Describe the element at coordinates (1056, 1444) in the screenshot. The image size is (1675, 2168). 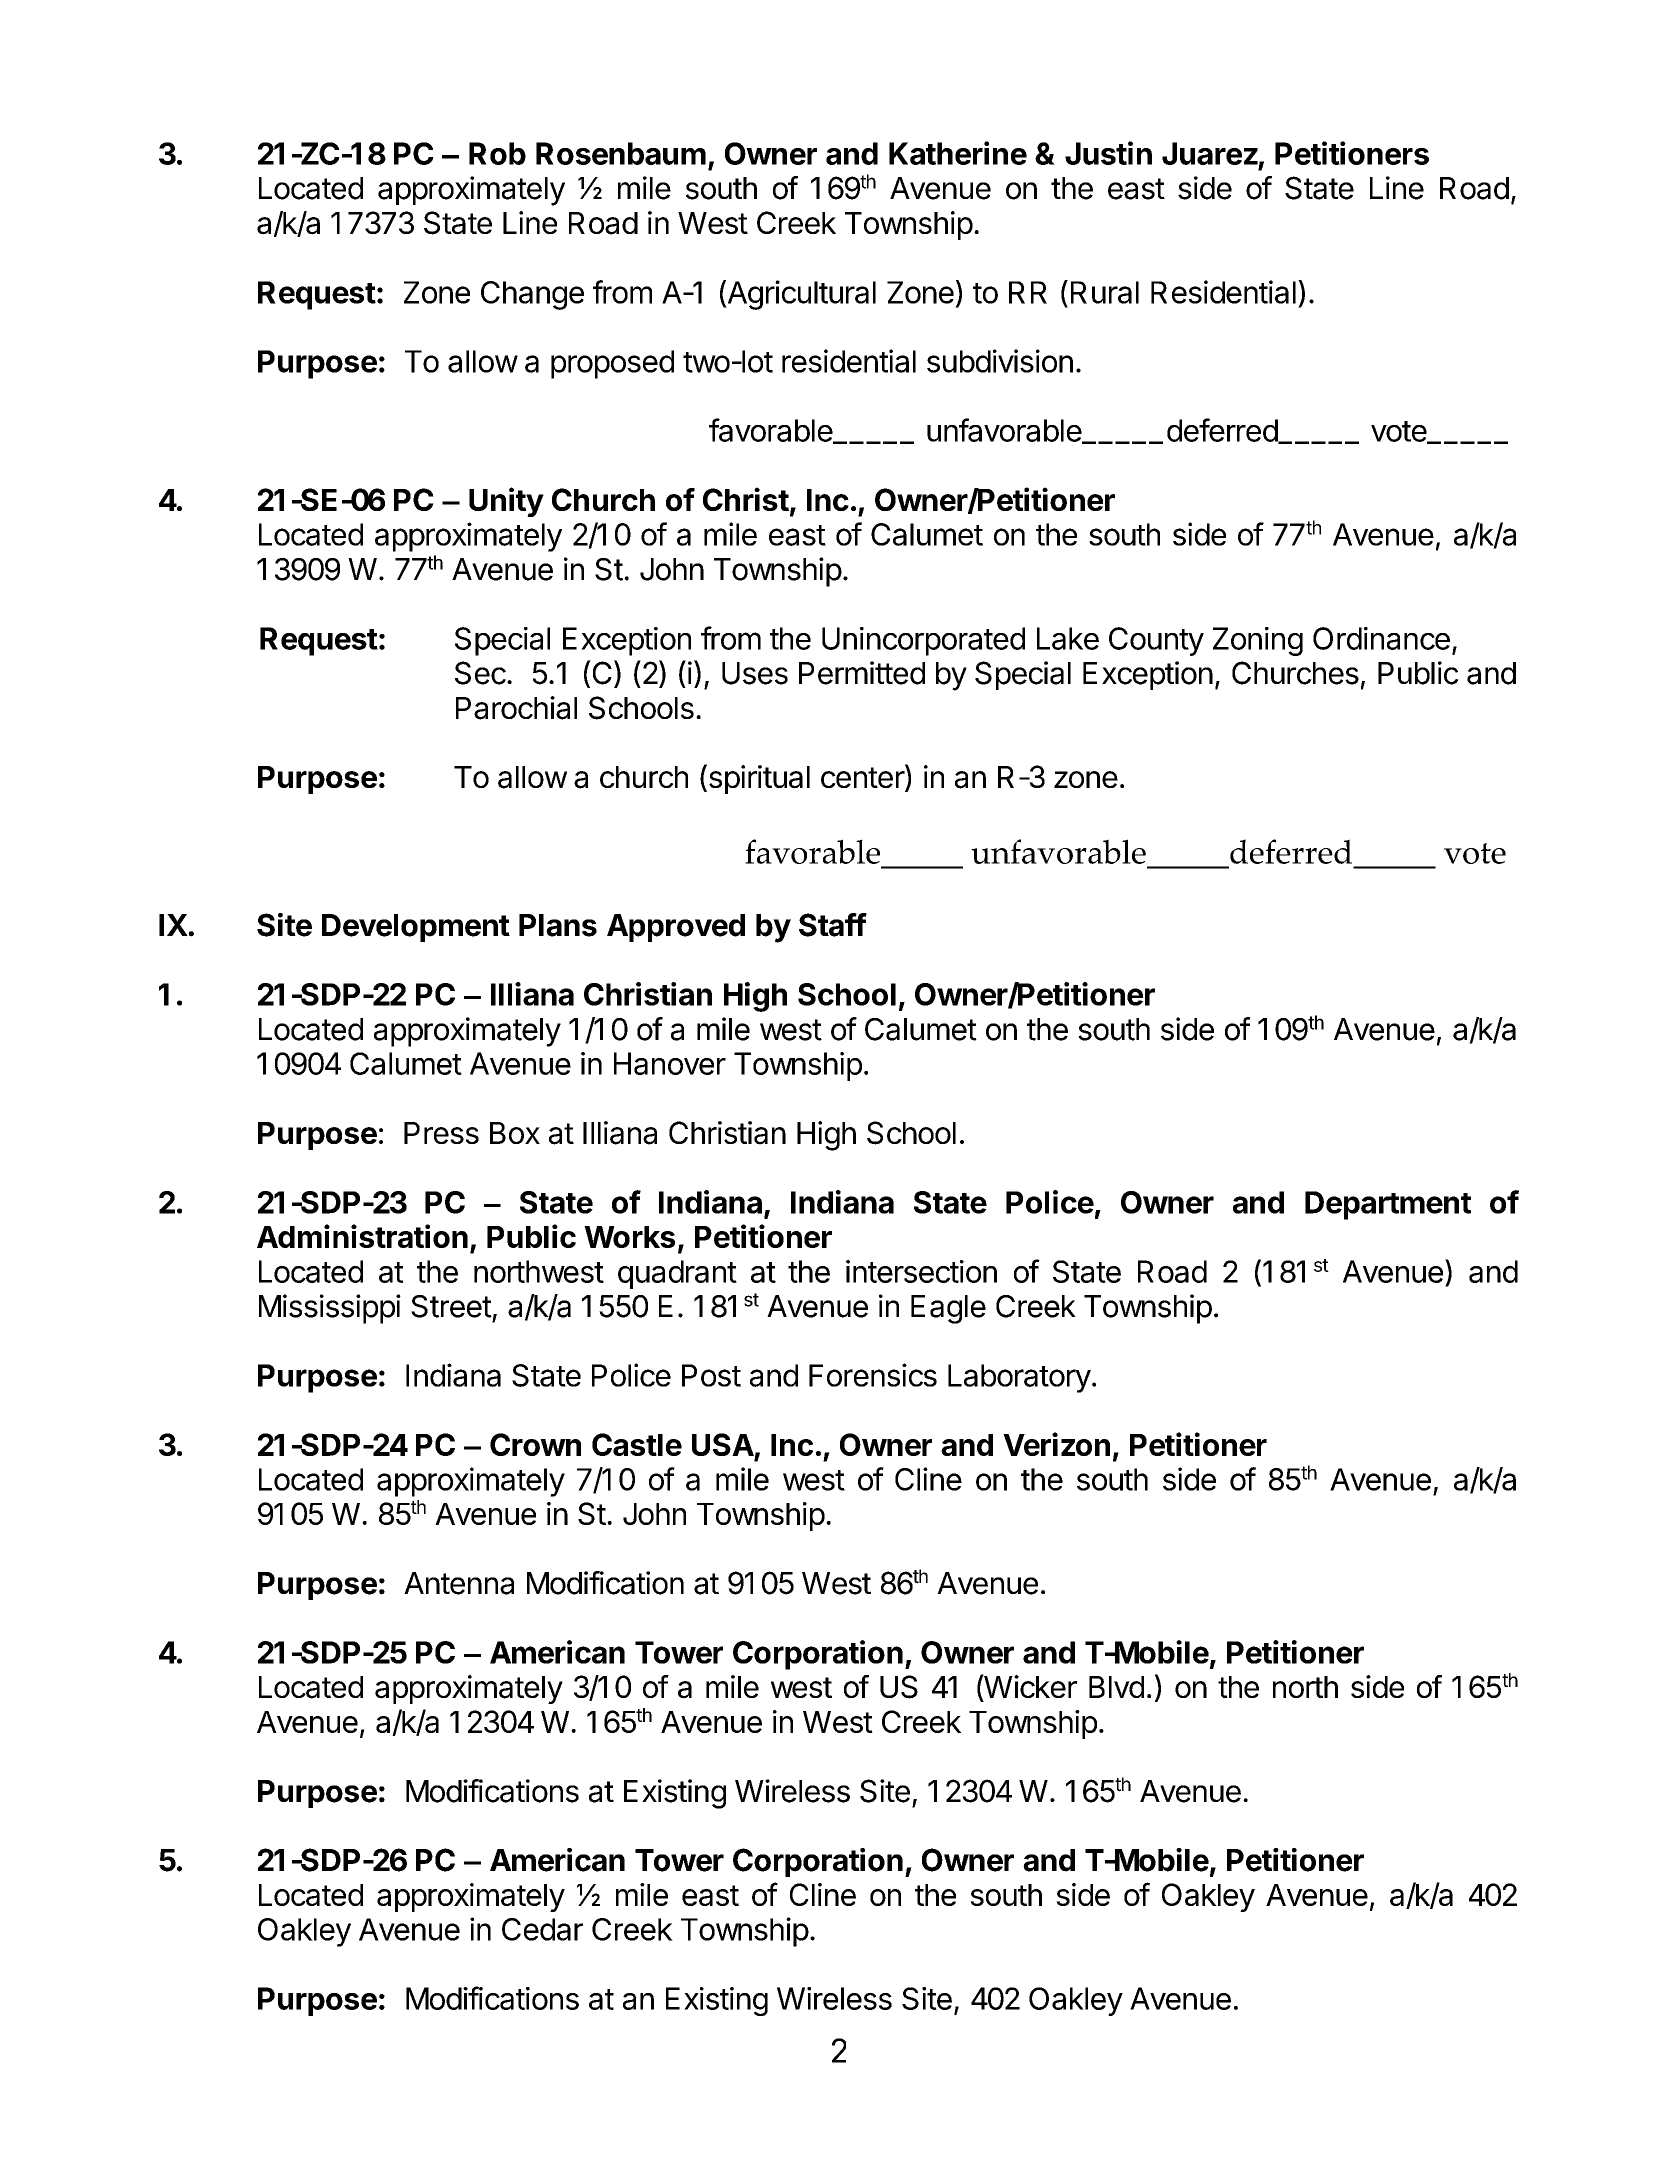
I see `Verizon` at that location.
